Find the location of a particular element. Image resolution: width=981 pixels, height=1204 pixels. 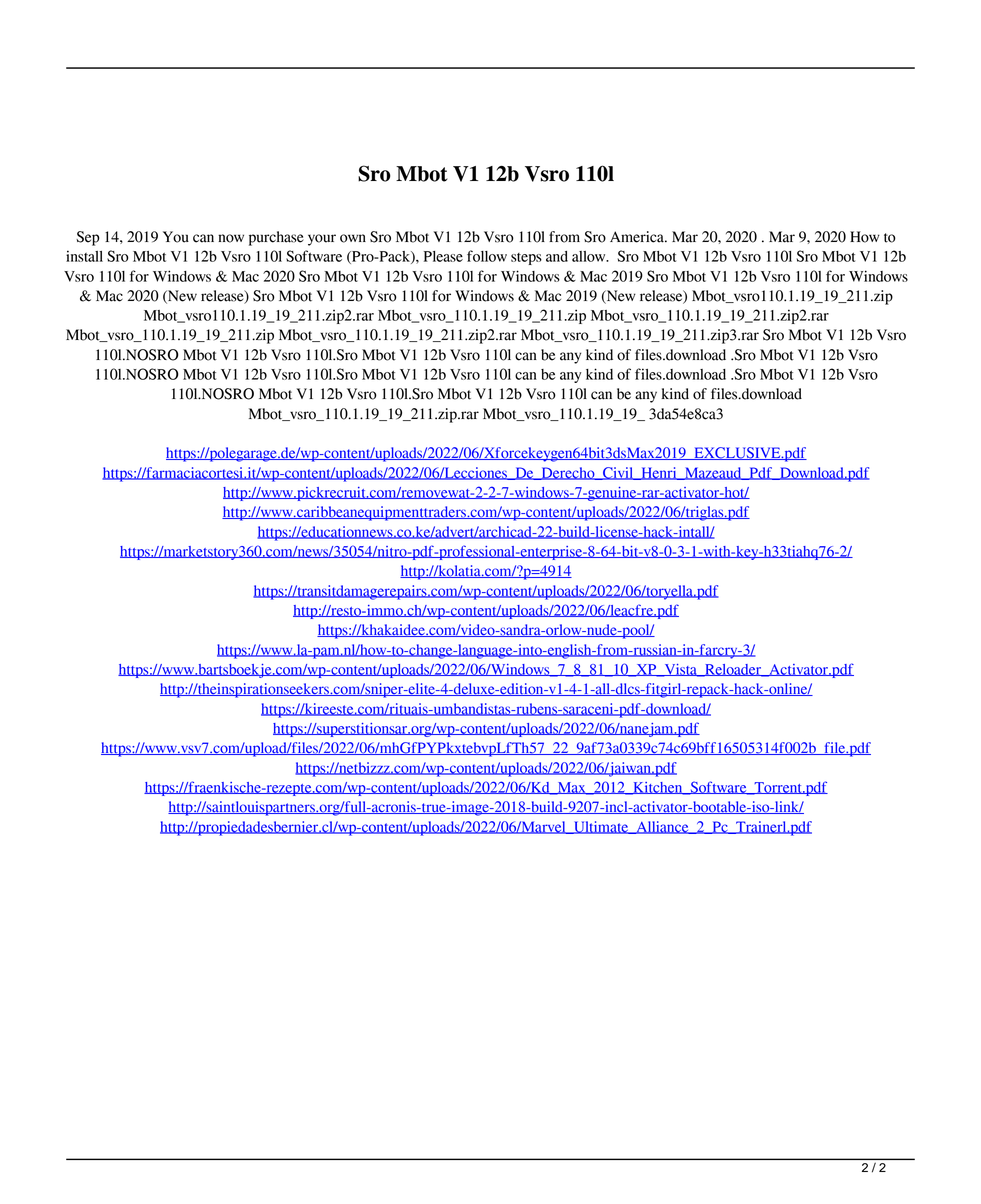

your is located at coordinates (322, 240).
